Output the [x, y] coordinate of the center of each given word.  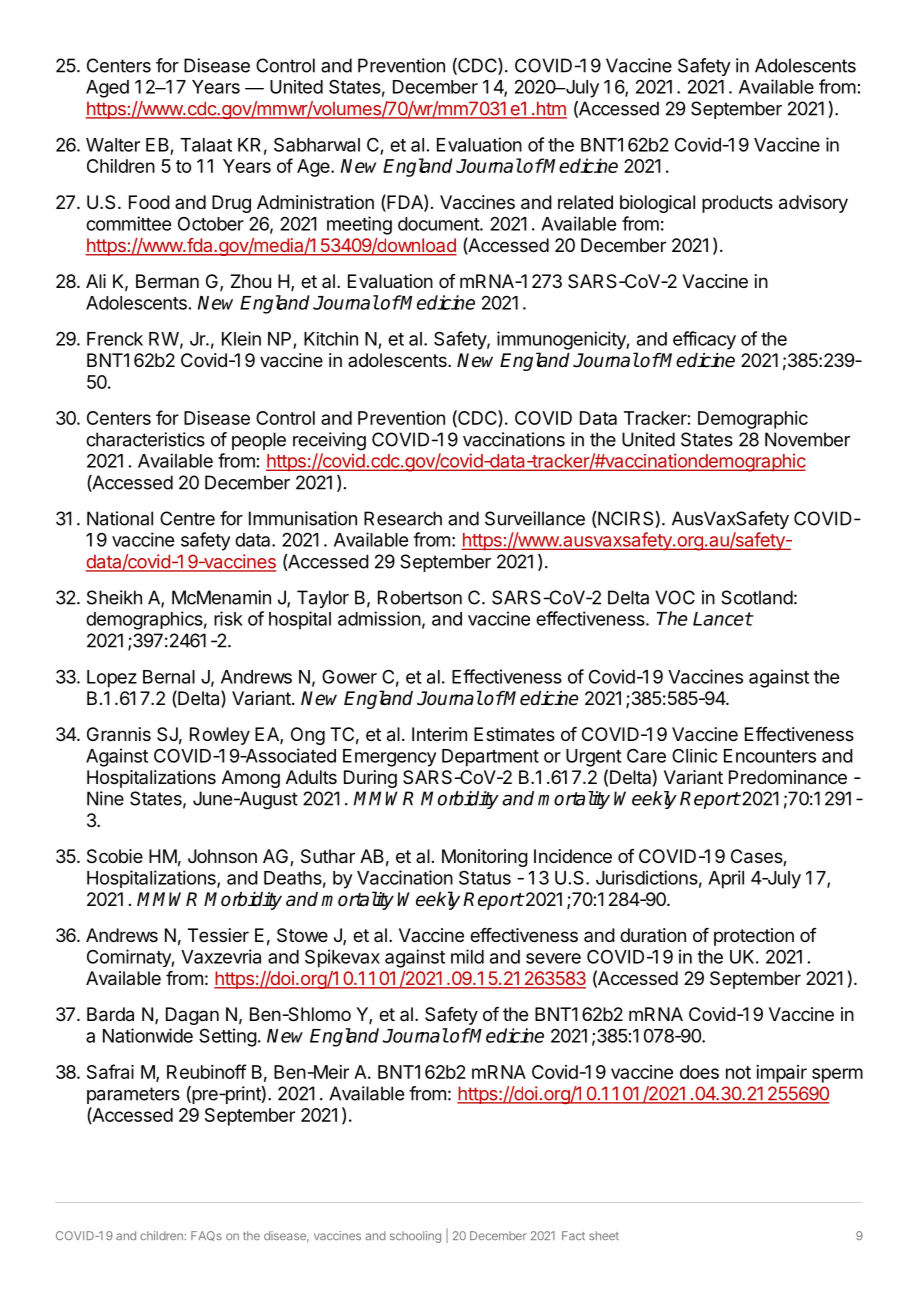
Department [490, 758]
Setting [228, 1037]
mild [467, 956]
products [737, 204]
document [439, 224]
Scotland [757, 597]
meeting [359, 225]
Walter [113, 145]
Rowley [220, 736]
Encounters [770, 756]
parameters [133, 1095]
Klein [241, 338]
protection [754, 937]
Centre [187, 518]
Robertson [420, 597]
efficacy [704, 340]
